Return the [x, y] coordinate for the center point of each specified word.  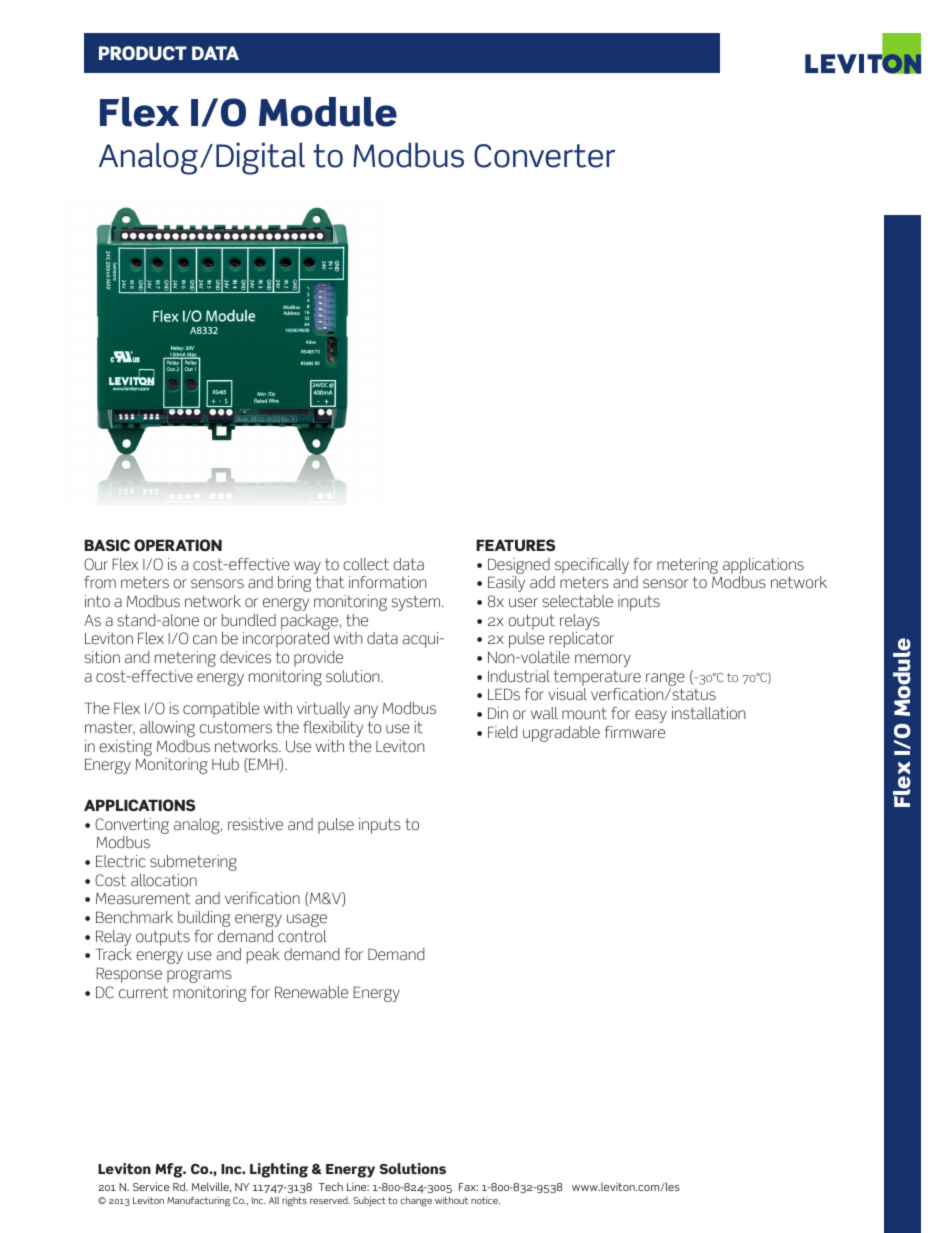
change [416, 1202]
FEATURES [515, 545]
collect [366, 564]
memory [603, 660]
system [417, 603]
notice [485, 1200]
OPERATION [178, 545]
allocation [164, 880]
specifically [592, 566]
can [205, 640]
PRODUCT [143, 53]
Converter [544, 156]
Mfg [170, 1170]
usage [307, 920]
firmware [635, 732]
